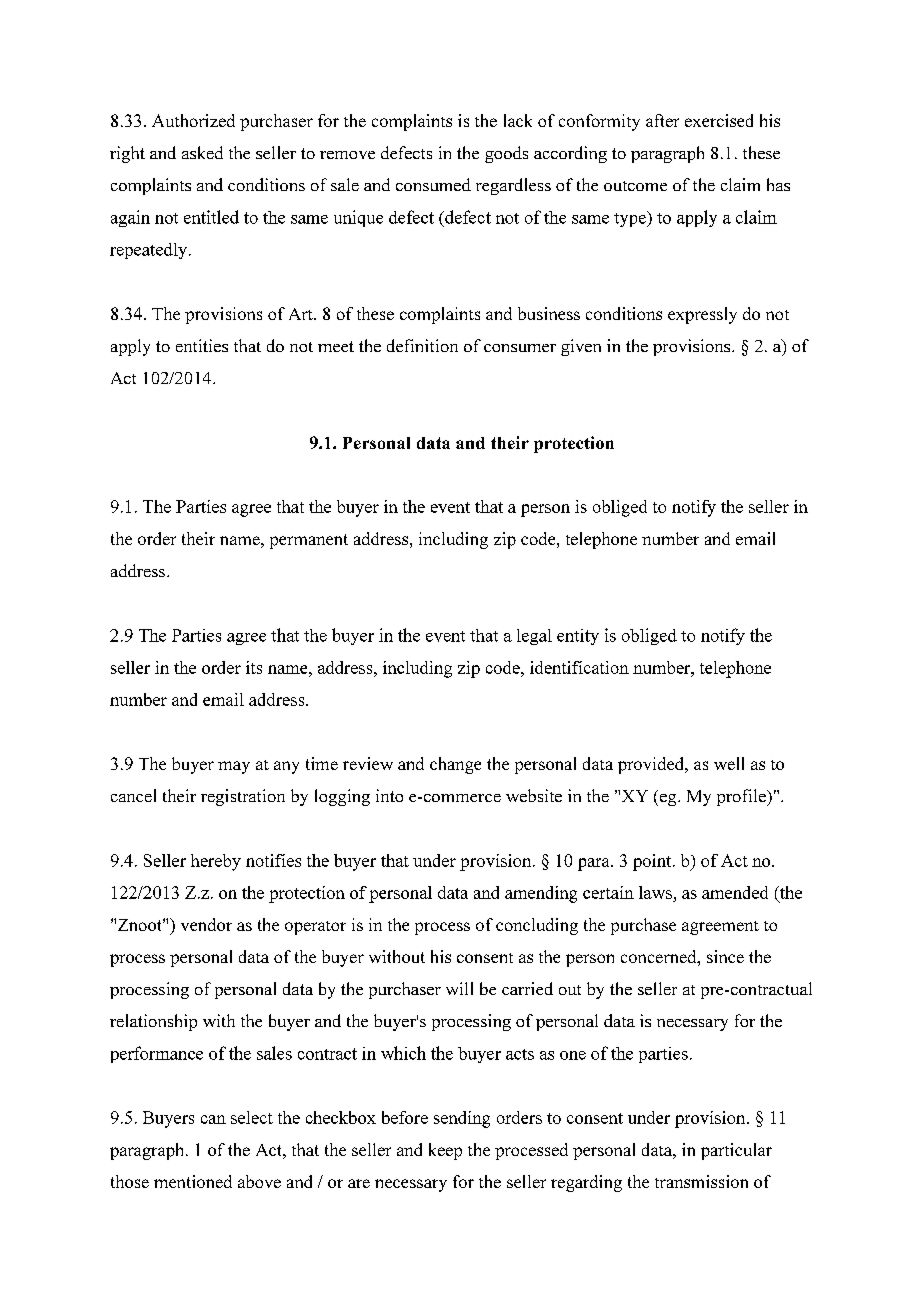  I want to click on asked, so click(202, 152).
